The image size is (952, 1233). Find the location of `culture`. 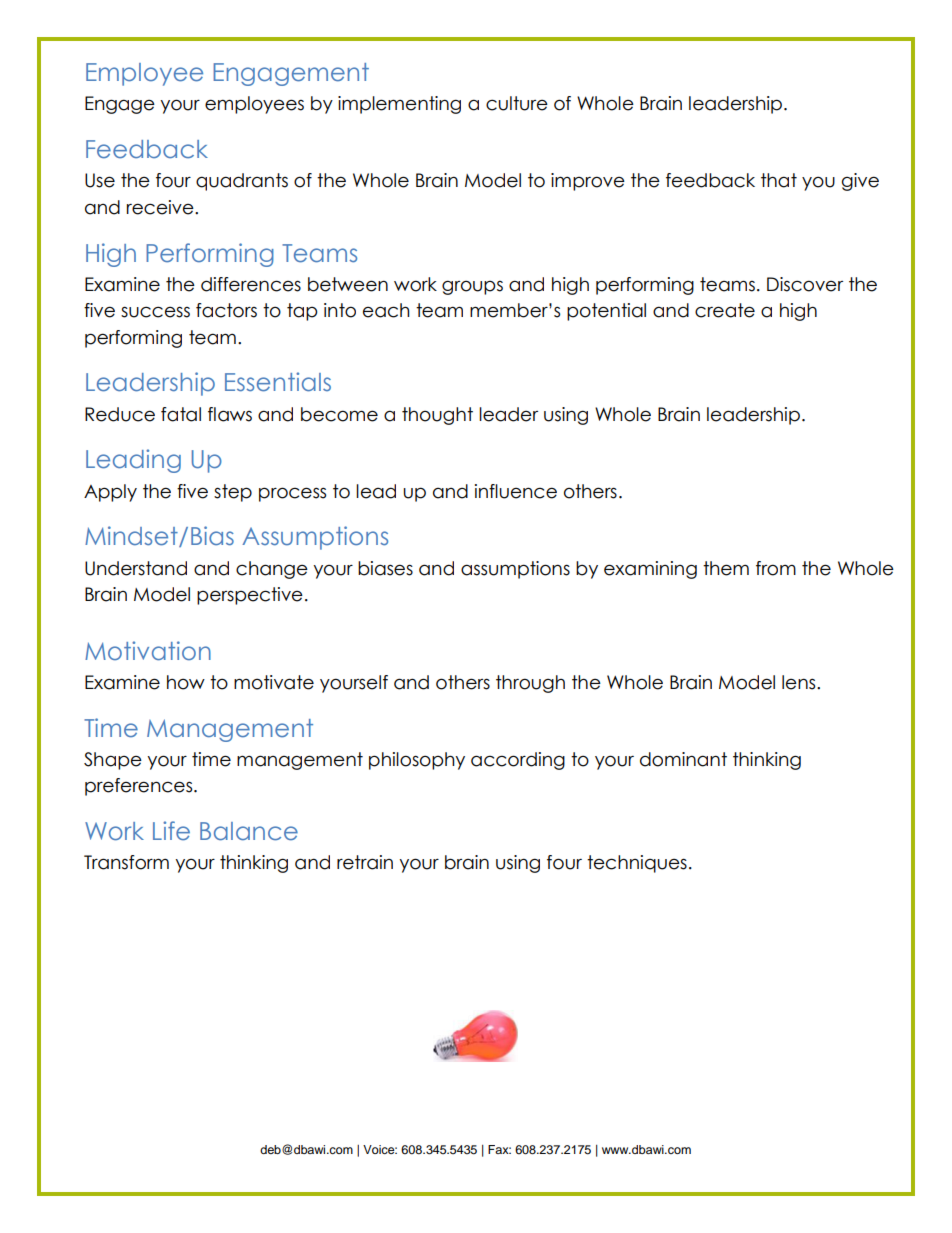

culture is located at coordinates (517, 103).
